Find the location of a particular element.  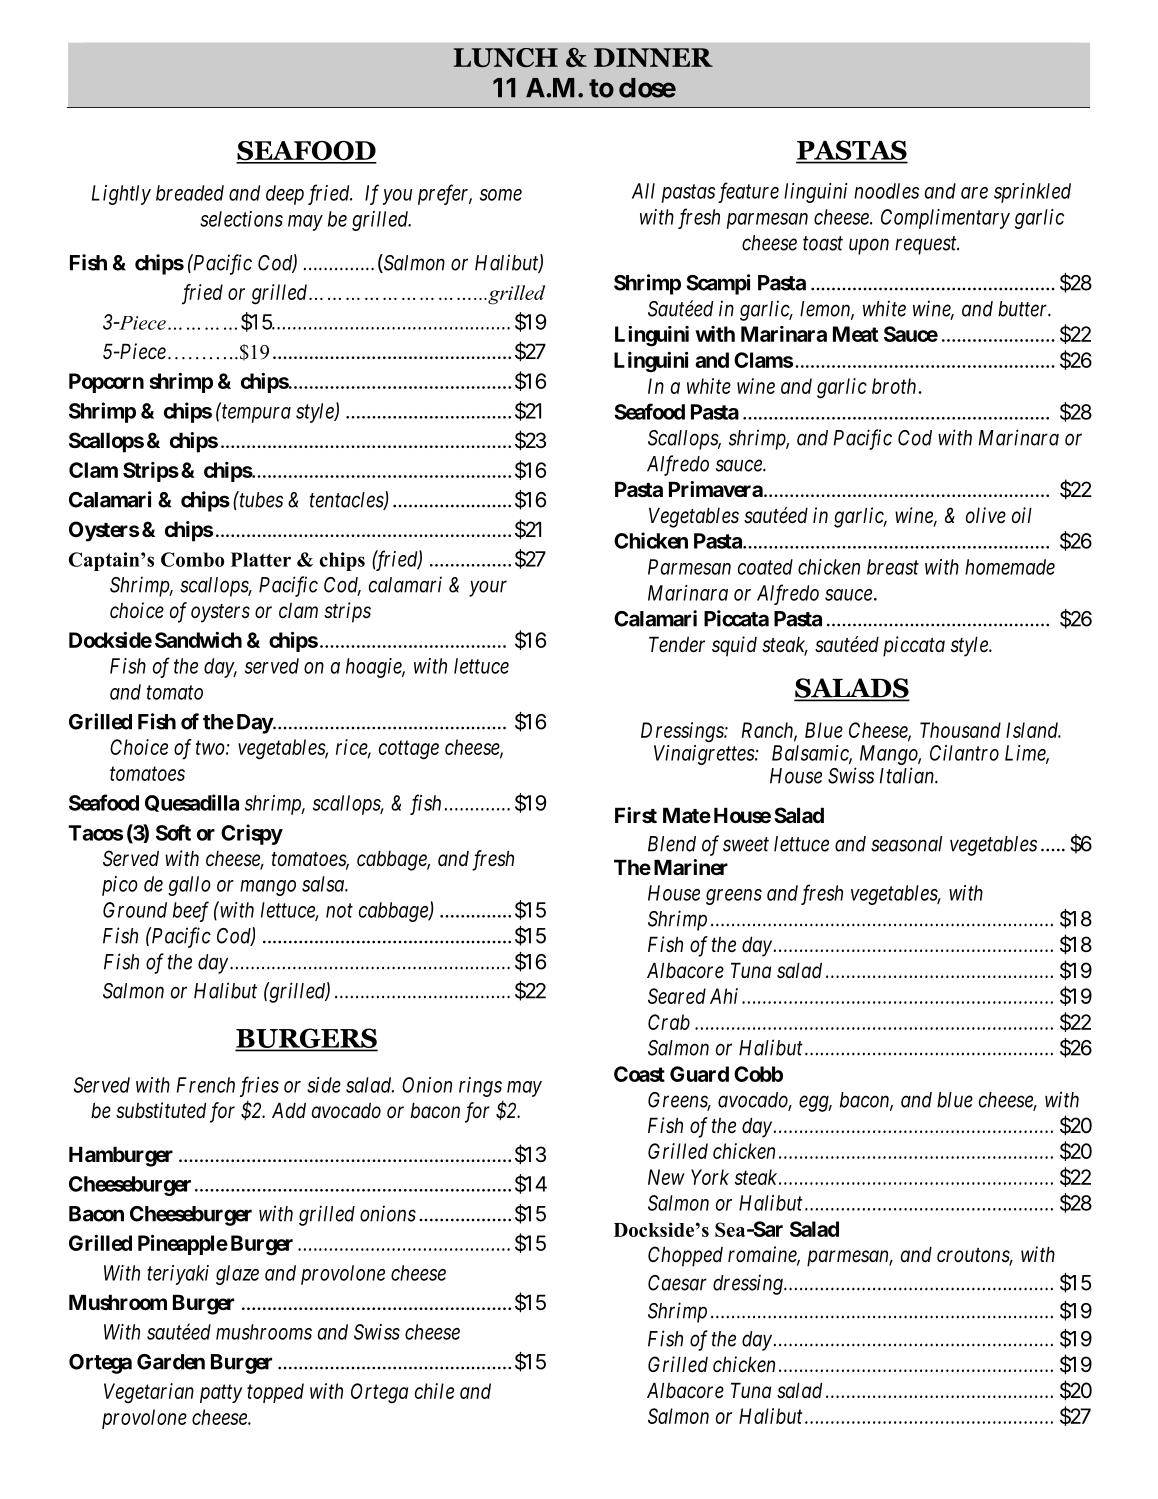

Cobb is located at coordinates (758, 1074).
